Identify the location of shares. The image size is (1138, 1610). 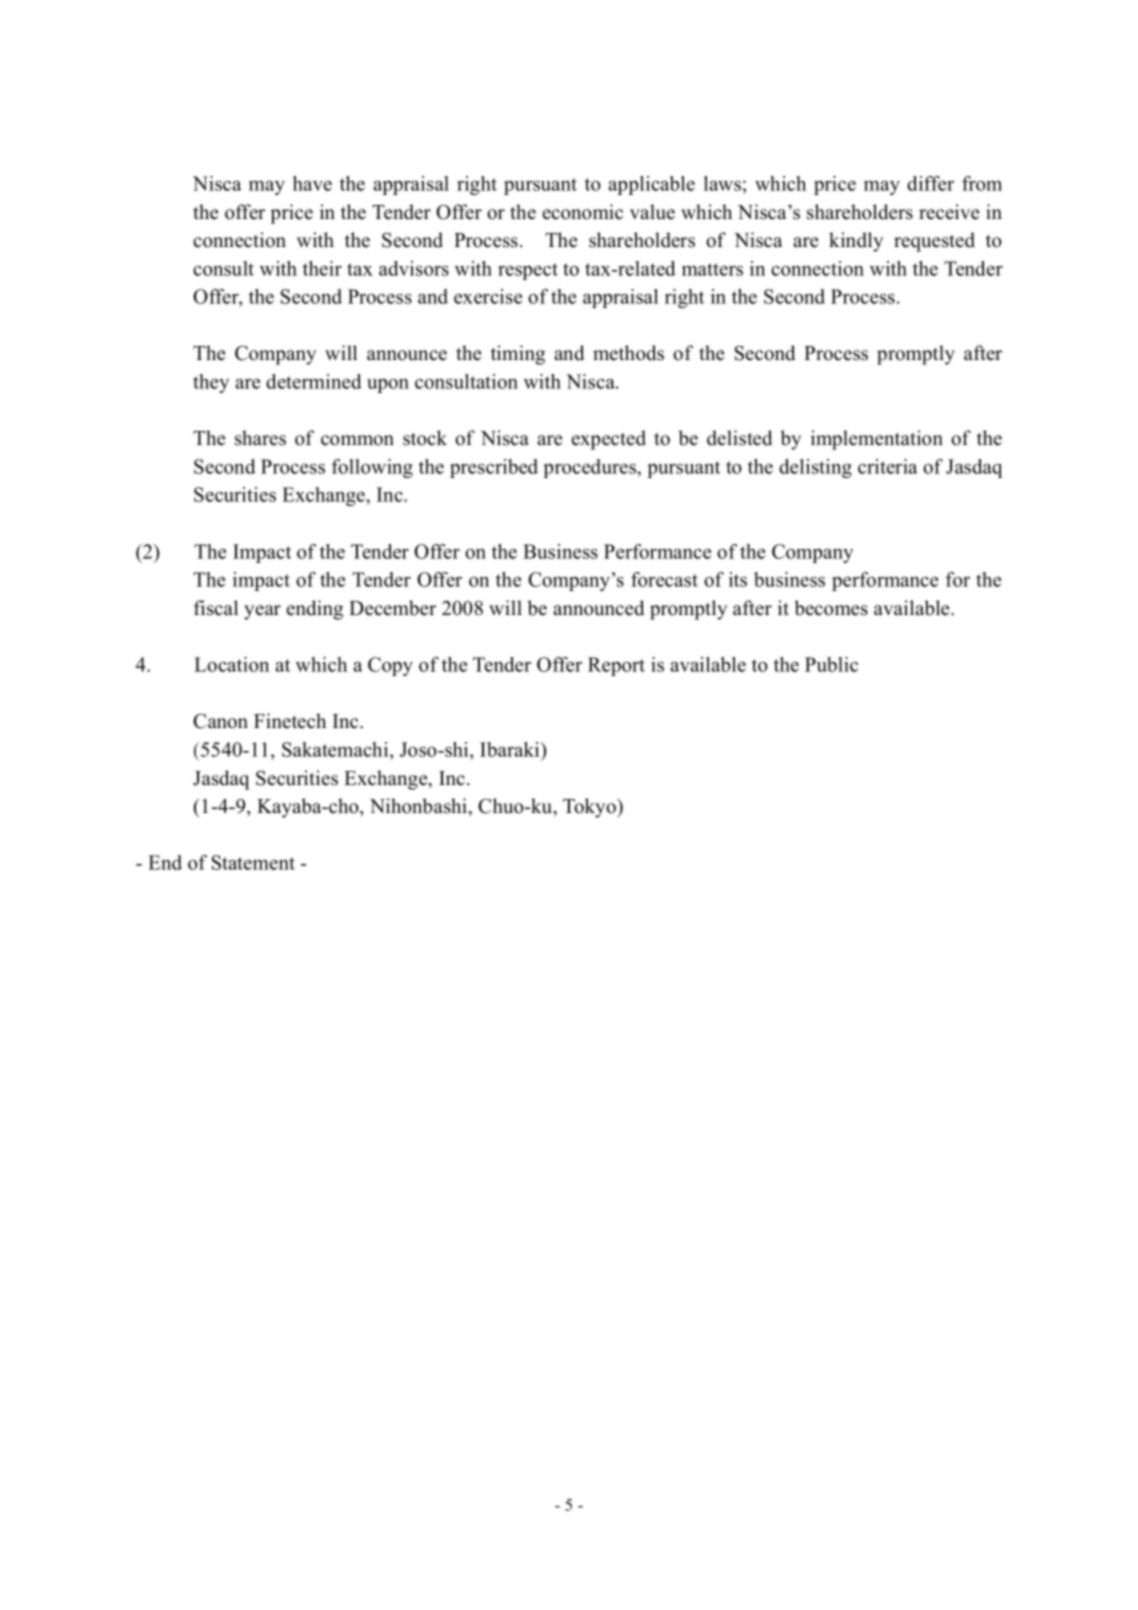
(260, 438).
